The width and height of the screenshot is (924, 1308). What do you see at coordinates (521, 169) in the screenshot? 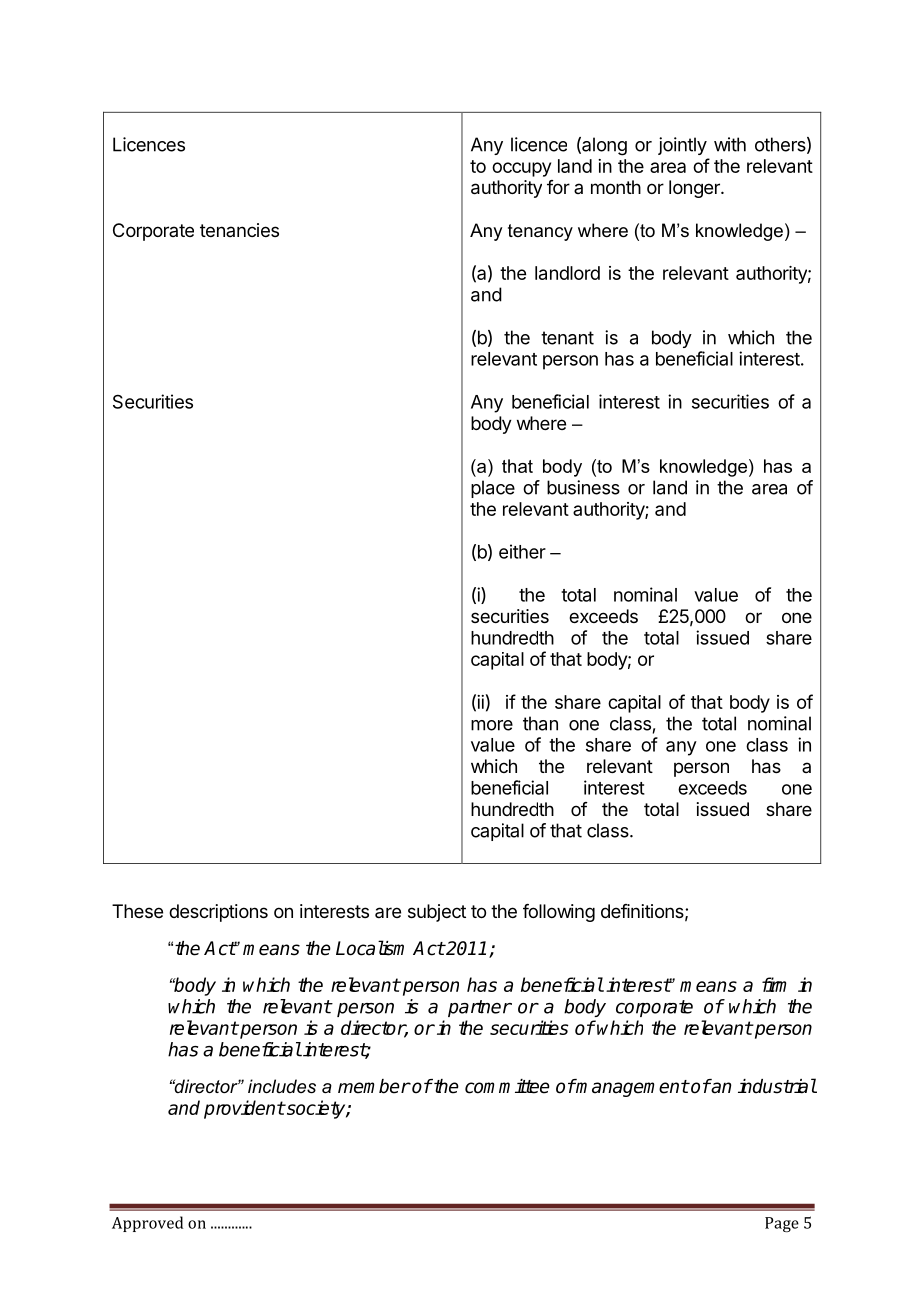
I see `occupy` at bounding box center [521, 169].
